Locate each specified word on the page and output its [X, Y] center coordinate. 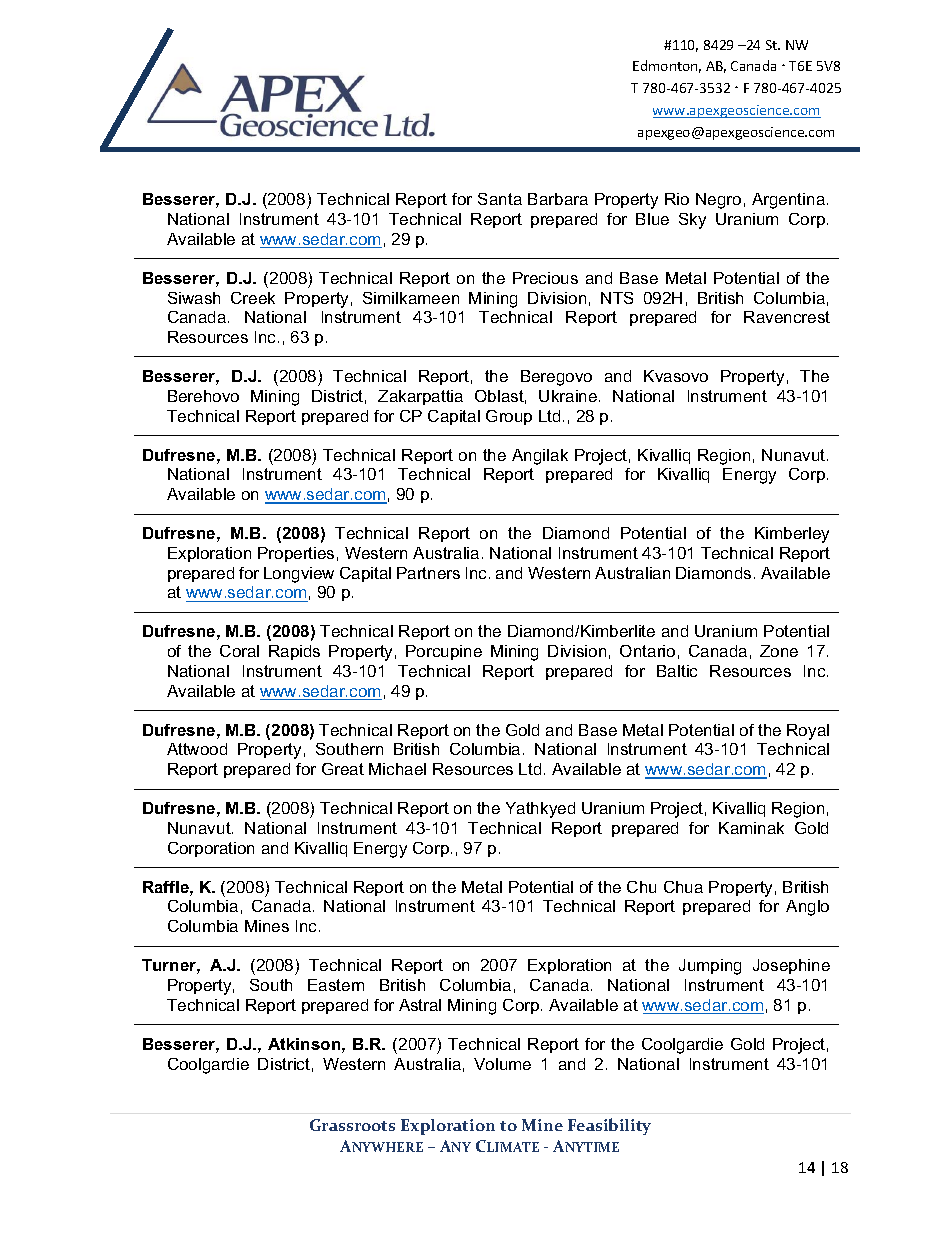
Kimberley [792, 535]
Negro [718, 201]
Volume [502, 1064]
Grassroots [352, 1125]
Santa [500, 199]
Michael [397, 769]
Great [343, 769]
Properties [296, 554]
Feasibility [609, 1126]
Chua [683, 887]
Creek [253, 298]
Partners [428, 573]
